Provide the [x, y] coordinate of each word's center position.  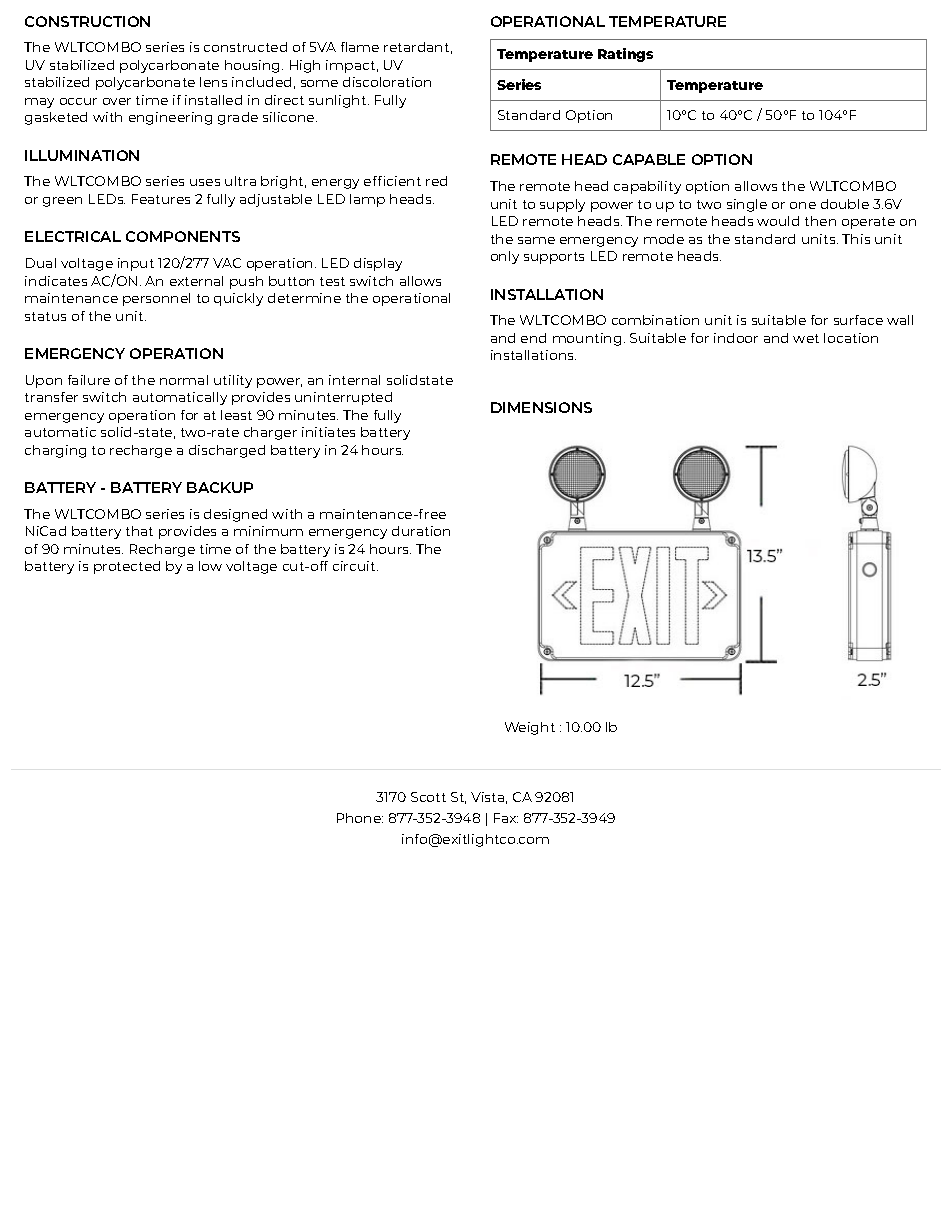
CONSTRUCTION [87, 21]
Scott [428, 797]
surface [858, 320]
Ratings [625, 55]
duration [421, 531]
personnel [156, 299]
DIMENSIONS [541, 407]
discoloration [387, 82]
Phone [360, 818]
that [139, 531]
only [505, 257]
